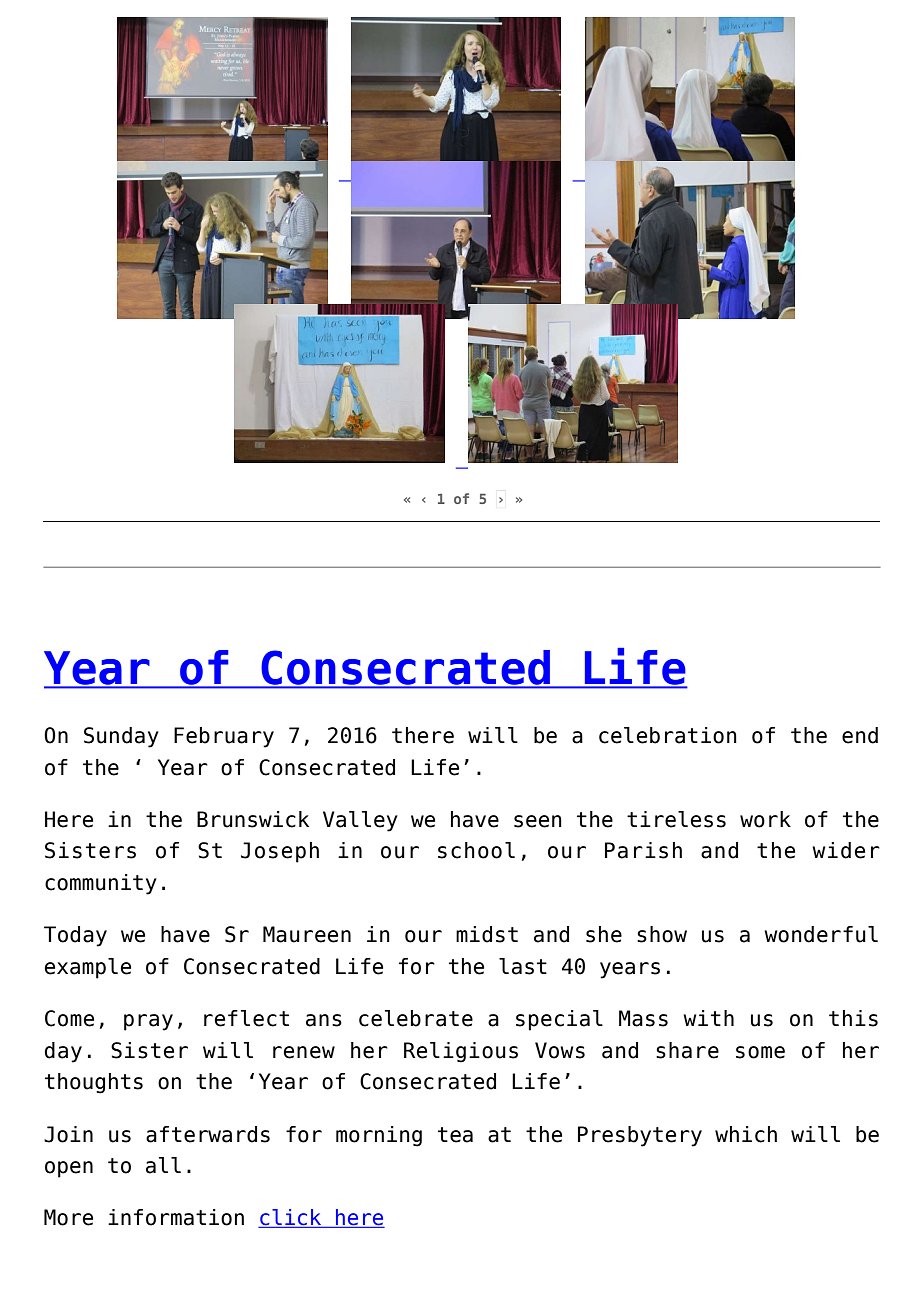 This document has width=924, height=1308. Describe the element at coordinates (101, 884) in the document. I see `community` at that location.
